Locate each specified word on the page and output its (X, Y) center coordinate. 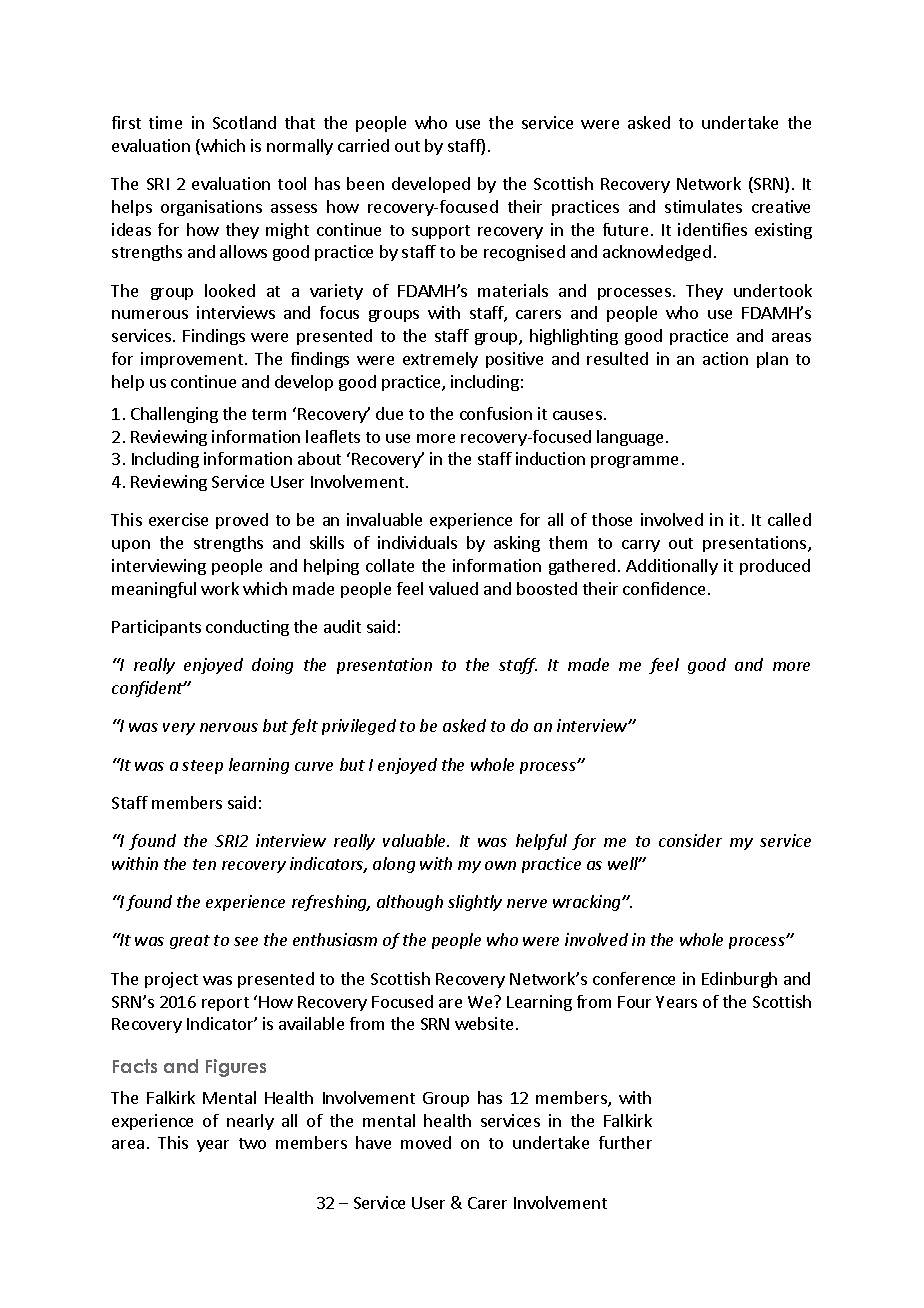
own (500, 865)
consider (690, 840)
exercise (178, 519)
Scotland (244, 122)
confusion (496, 413)
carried (363, 145)
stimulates (703, 206)
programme (634, 462)
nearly (250, 1122)
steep (202, 767)
